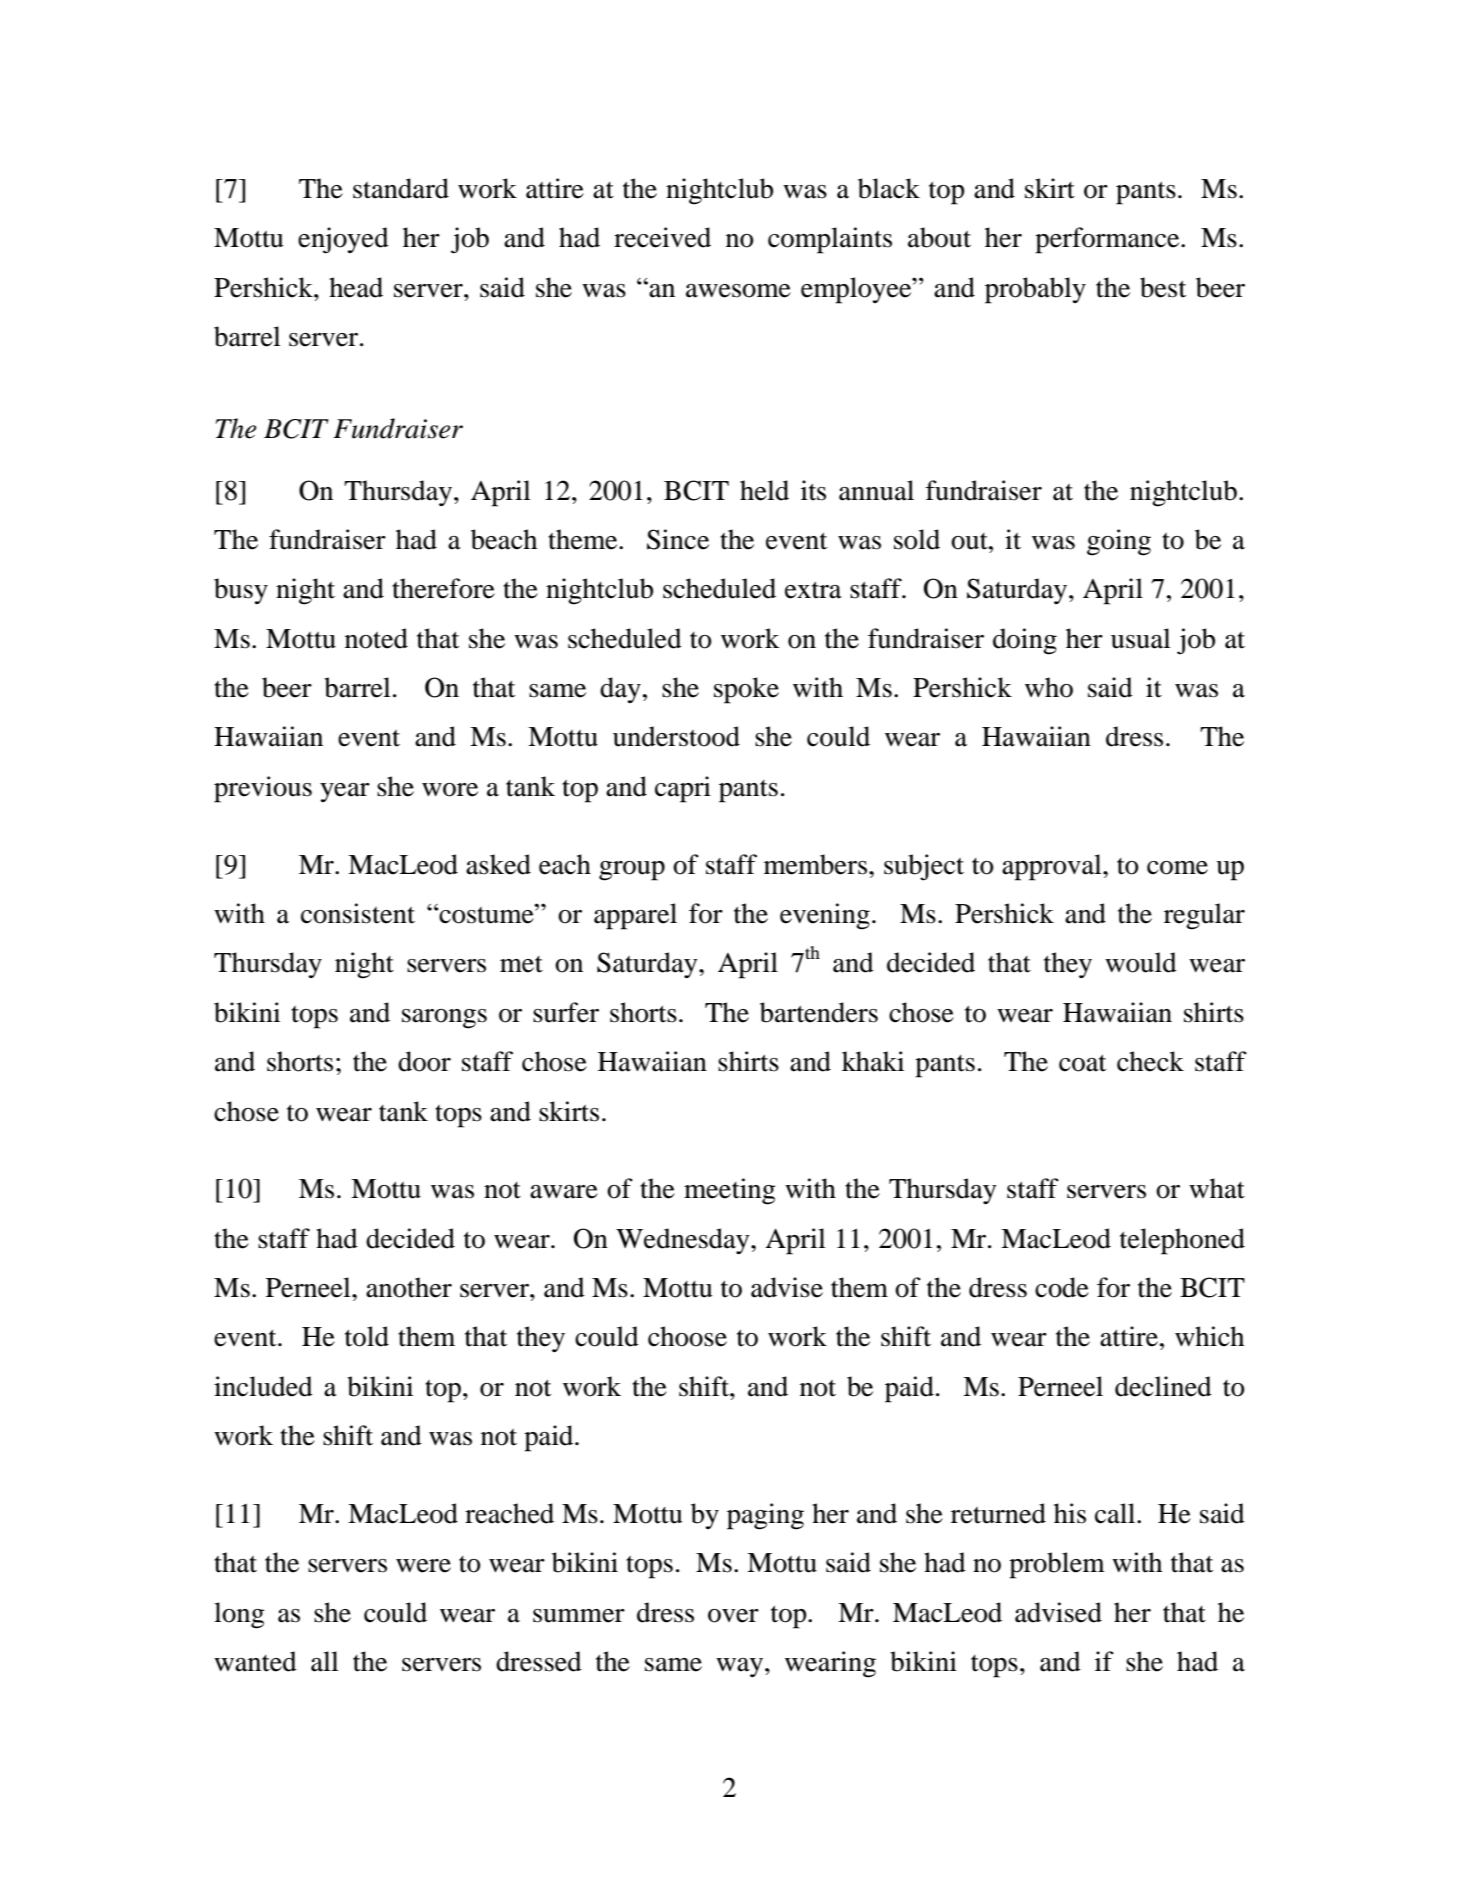 The image size is (1459, 1888). I want to click on what, so click(1217, 1188).
